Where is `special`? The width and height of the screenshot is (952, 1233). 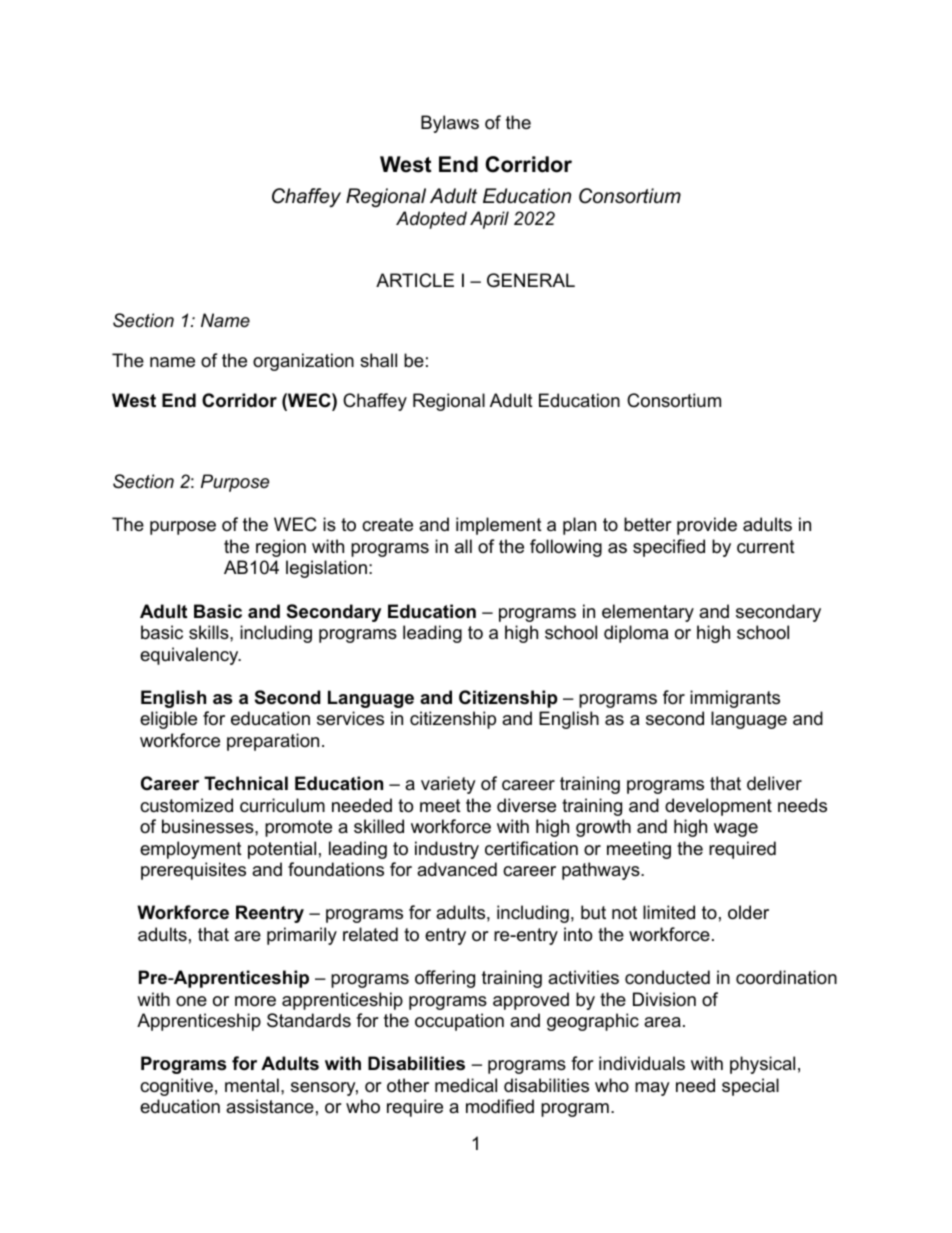
special is located at coordinates (750, 1087).
